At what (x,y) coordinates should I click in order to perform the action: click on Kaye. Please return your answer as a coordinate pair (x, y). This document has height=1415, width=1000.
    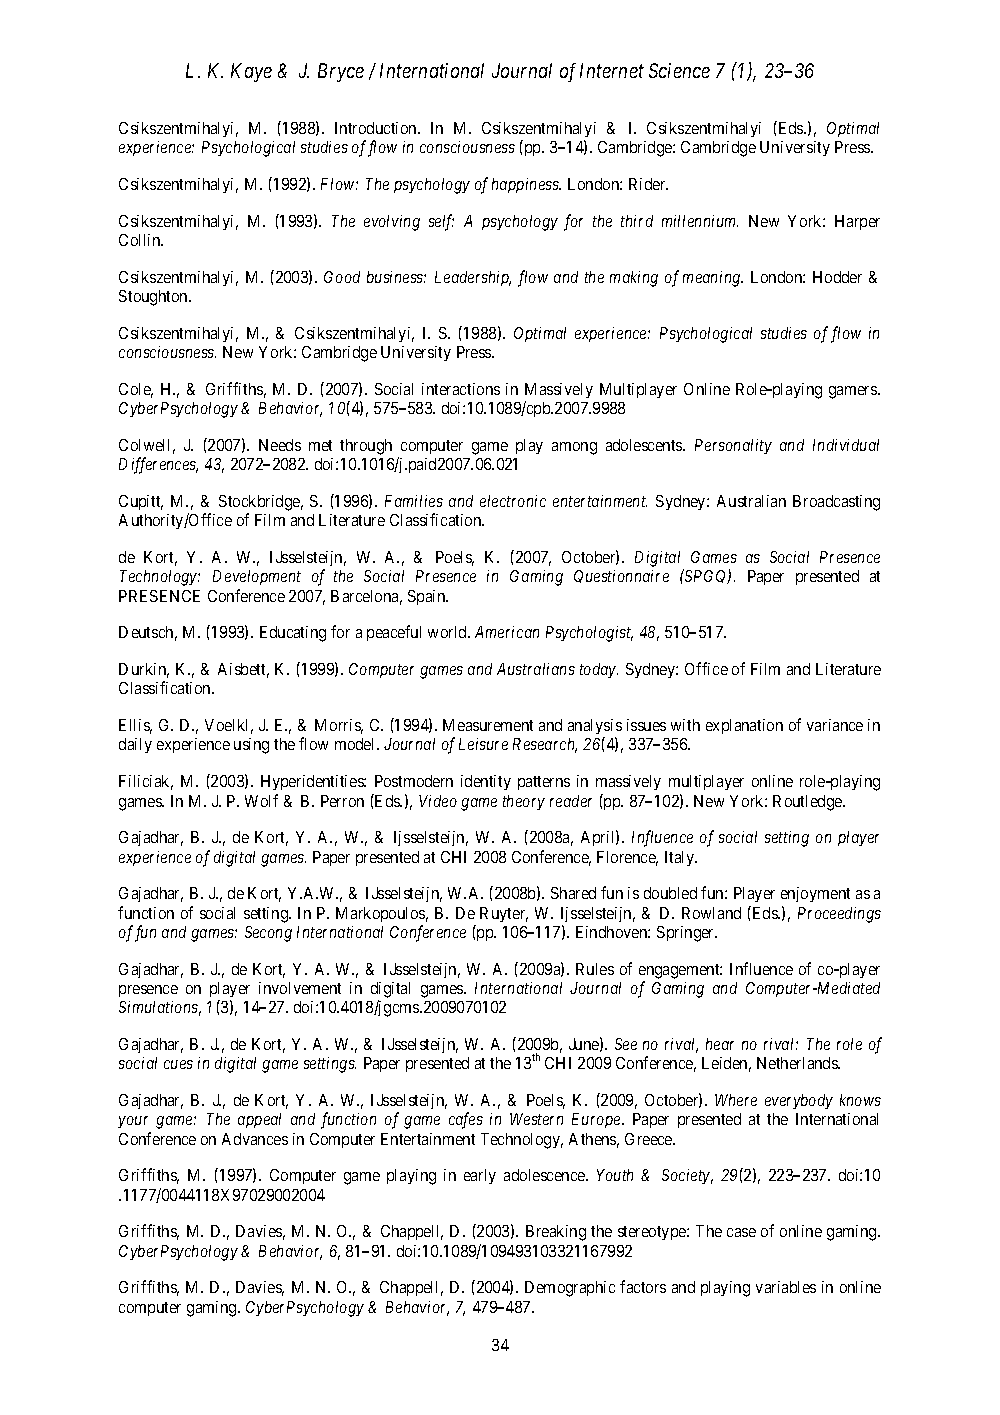
    Looking at the image, I should click on (251, 72).
